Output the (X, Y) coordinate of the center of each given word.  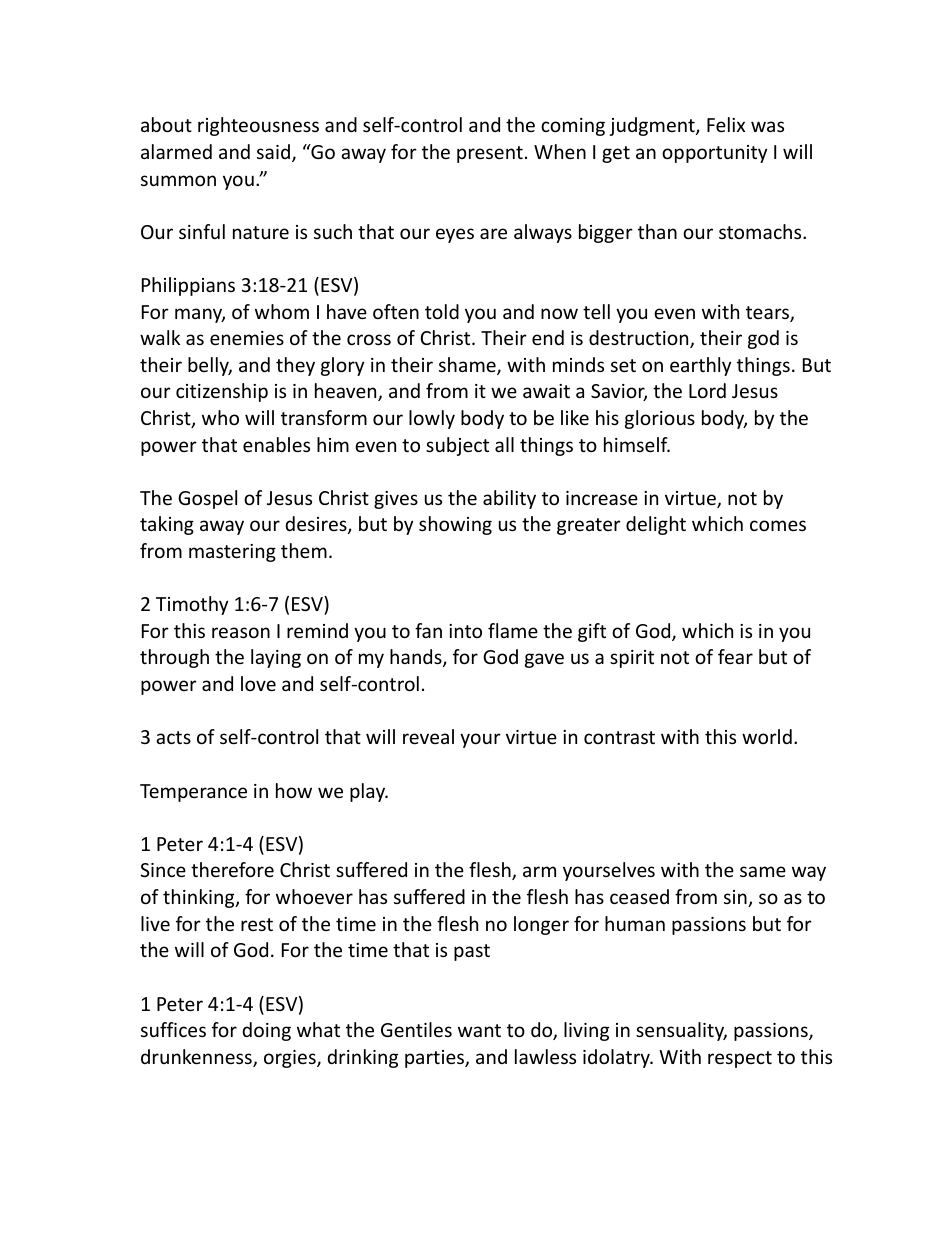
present (490, 154)
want (479, 1030)
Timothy (192, 605)
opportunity (714, 154)
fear (735, 656)
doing (267, 1031)
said (273, 151)
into (465, 631)
